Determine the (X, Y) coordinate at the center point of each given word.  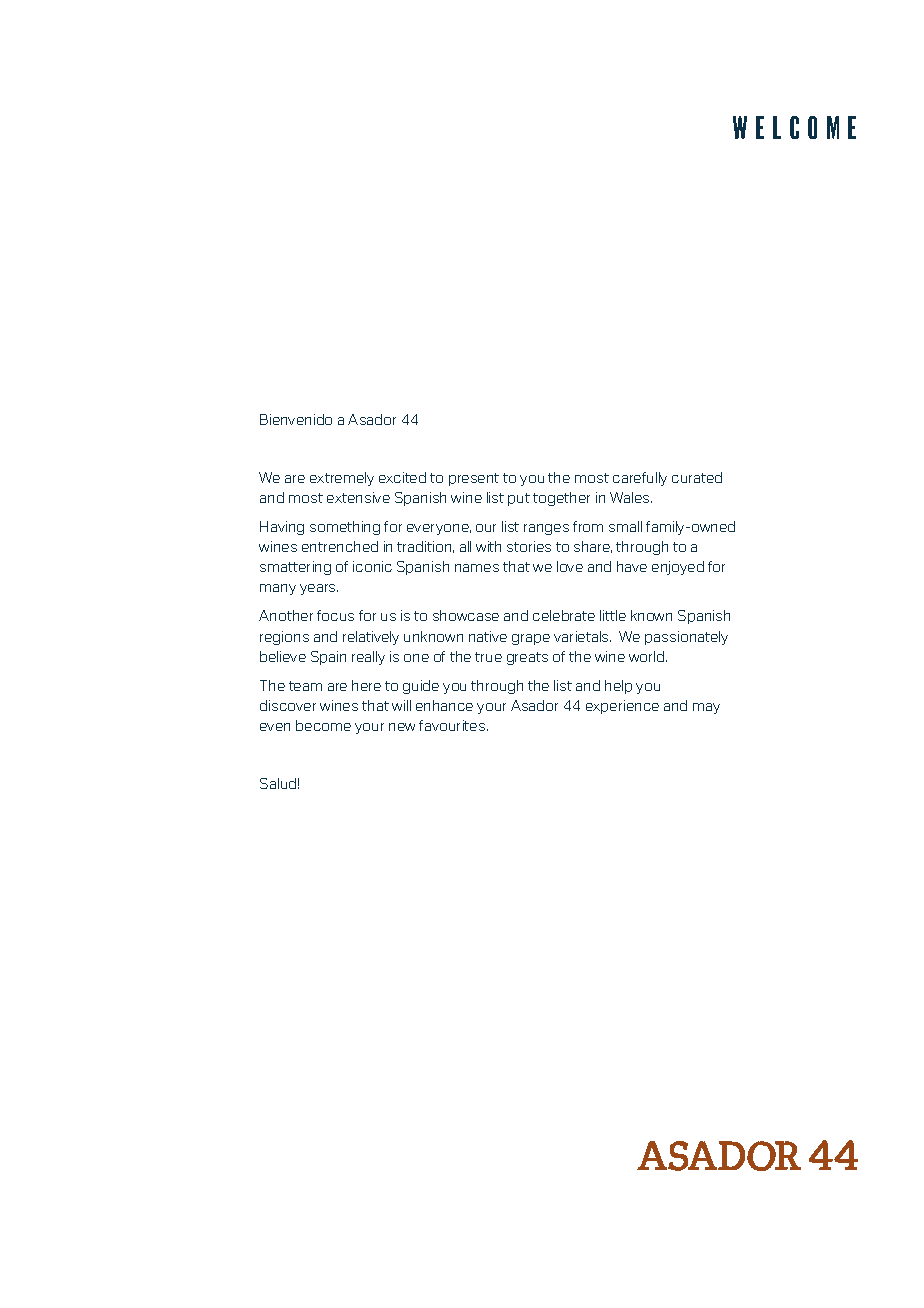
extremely (342, 479)
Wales (631, 497)
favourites (453, 725)
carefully (640, 479)
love (570, 566)
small (625, 526)
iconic (372, 566)
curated (697, 477)
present (474, 479)
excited (402, 477)
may (706, 708)
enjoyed (678, 568)
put (519, 499)
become (323, 725)
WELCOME (794, 127)
